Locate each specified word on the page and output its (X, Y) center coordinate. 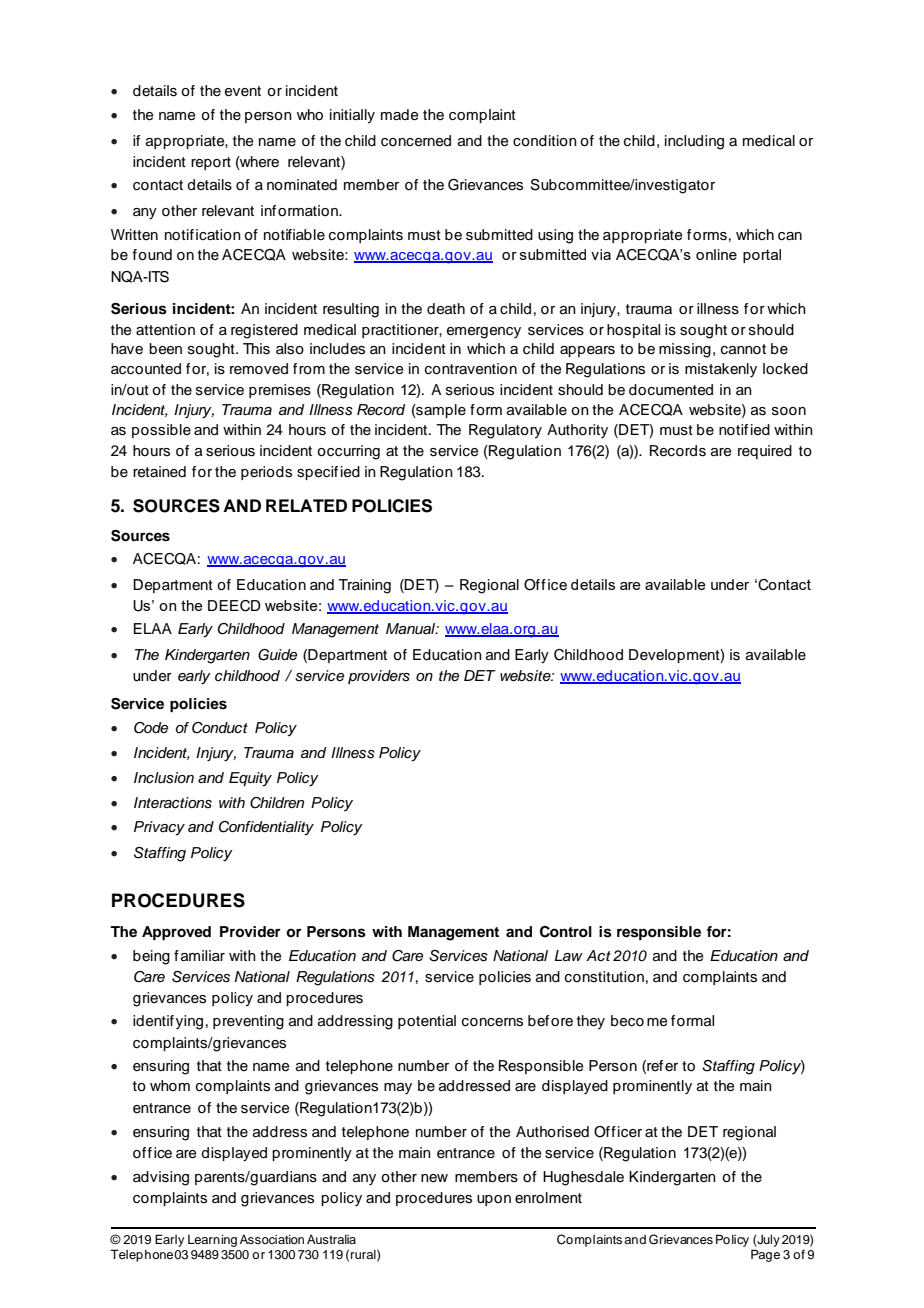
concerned (416, 141)
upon (494, 1200)
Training (364, 586)
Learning (212, 1241)
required (765, 452)
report (211, 163)
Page (765, 1255)
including (694, 142)
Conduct (220, 728)
